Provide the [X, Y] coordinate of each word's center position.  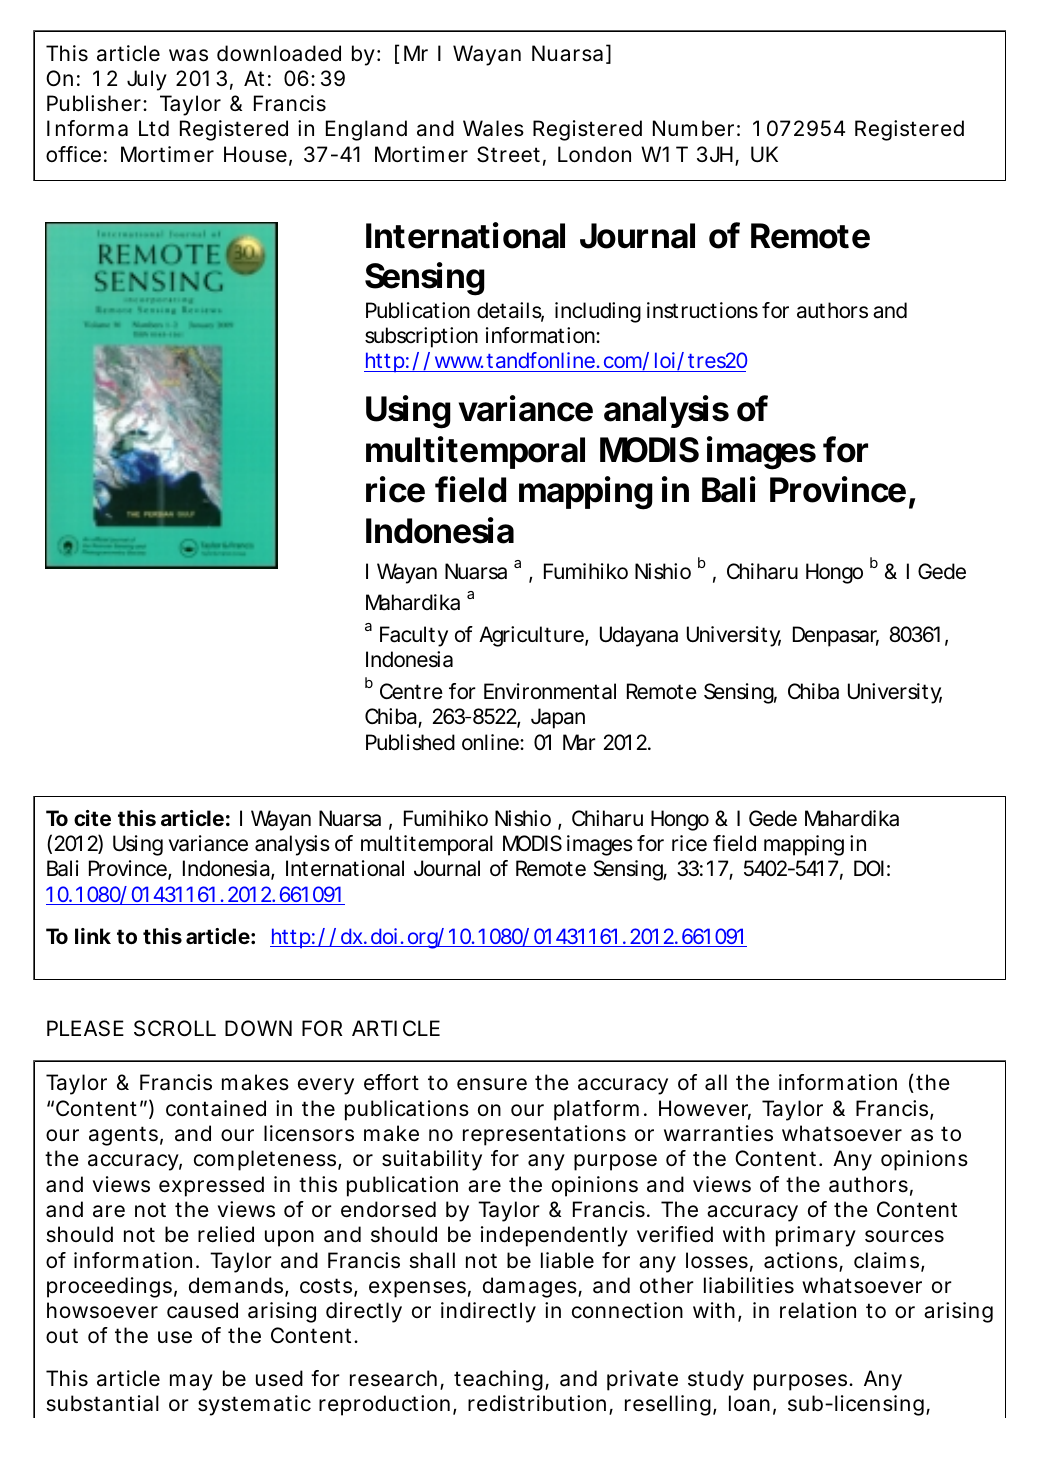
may [191, 1382]
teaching [498, 1380]
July [147, 80]
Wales [493, 128]
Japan [558, 718]
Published [410, 742]
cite [92, 818]
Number [693, 128]
